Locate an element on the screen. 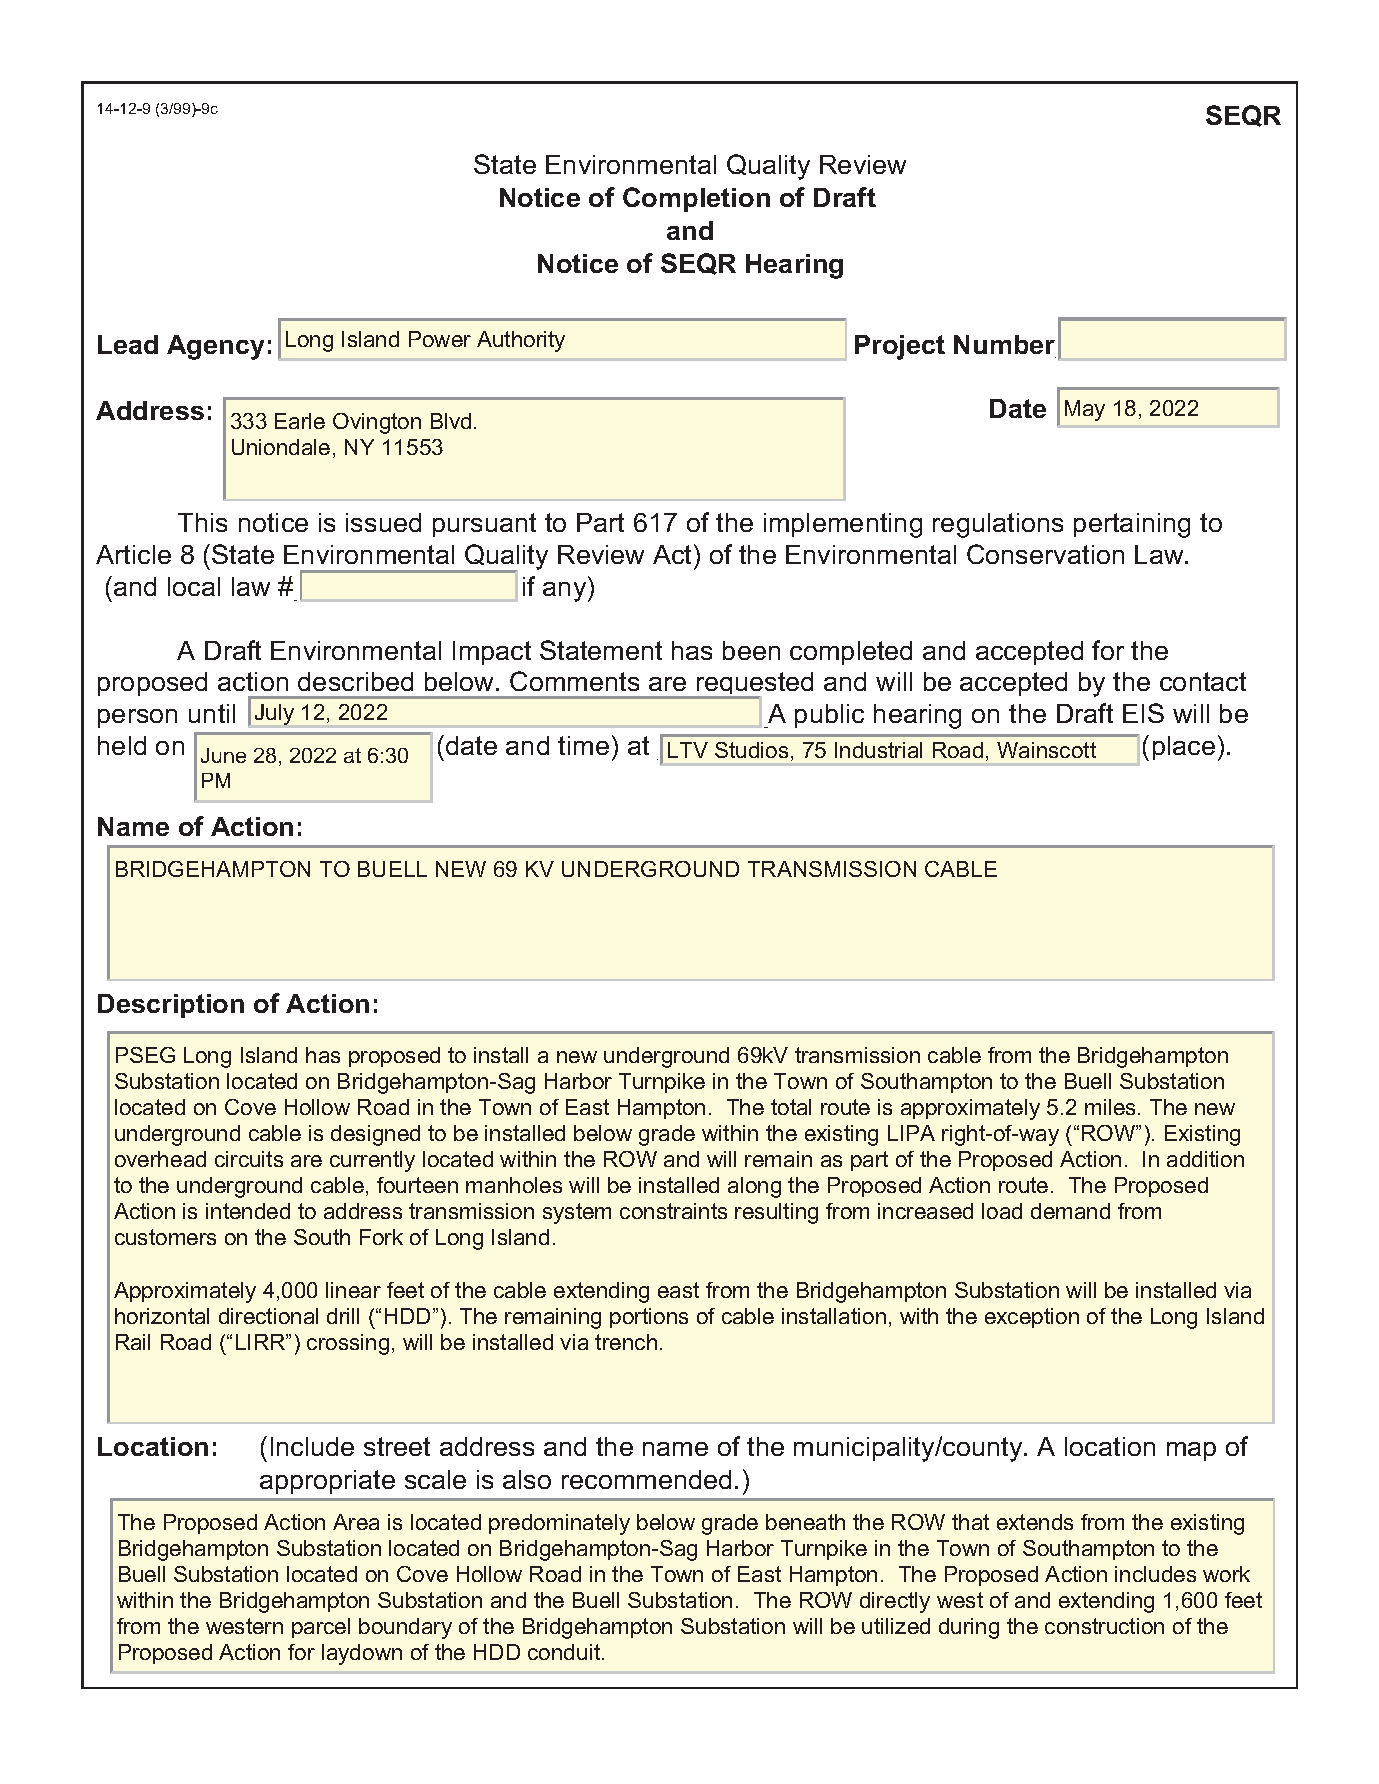  Number is located at coordinates (1004, 344).
